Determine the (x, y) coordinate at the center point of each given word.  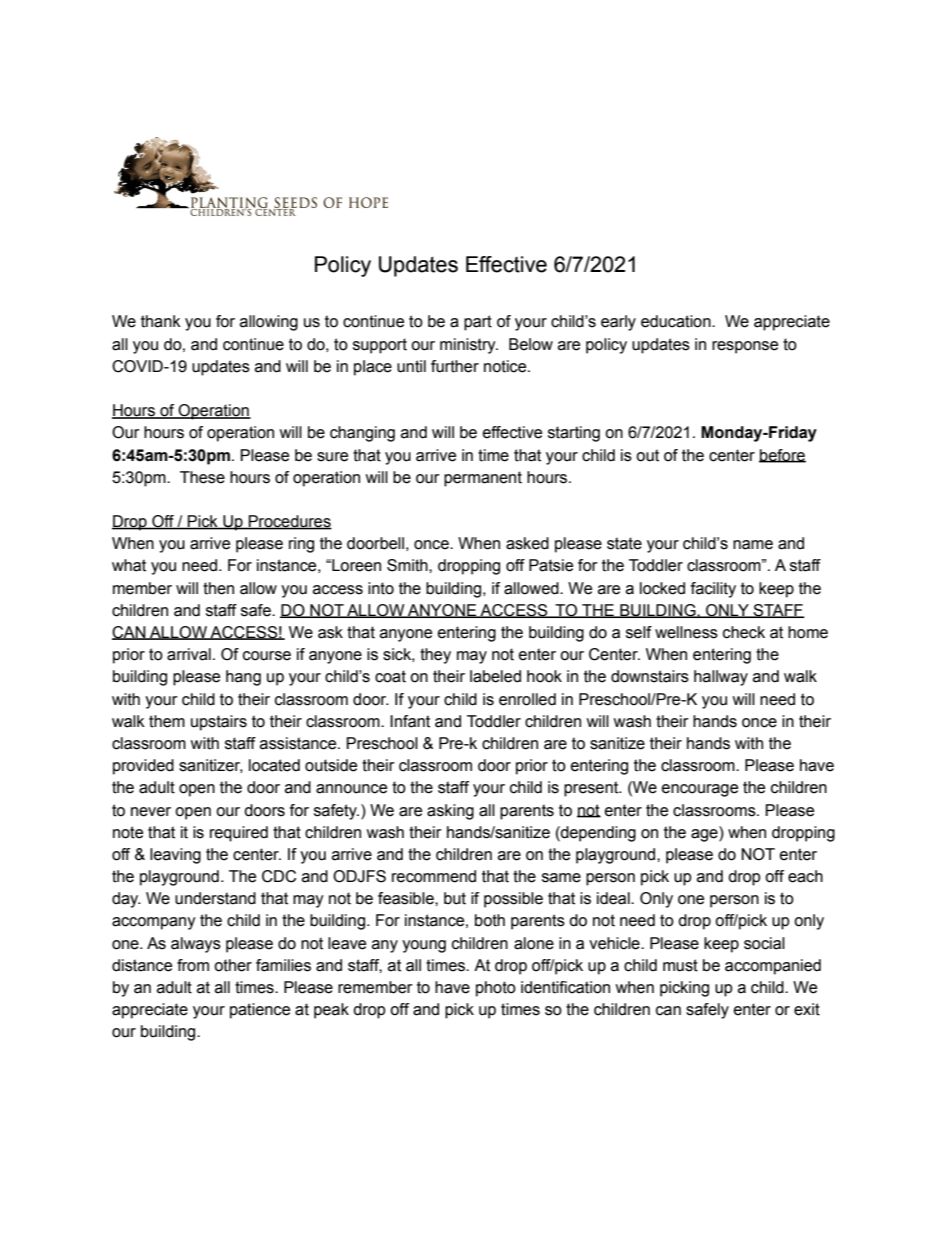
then (218, 588)
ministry (469, 346)
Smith (408, 565)
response (745, 347)
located (274, 765)
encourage (700, 790)
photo (496, 989)
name (753, 545)
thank (161, 321)
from (193, 965)
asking (450, 812)
